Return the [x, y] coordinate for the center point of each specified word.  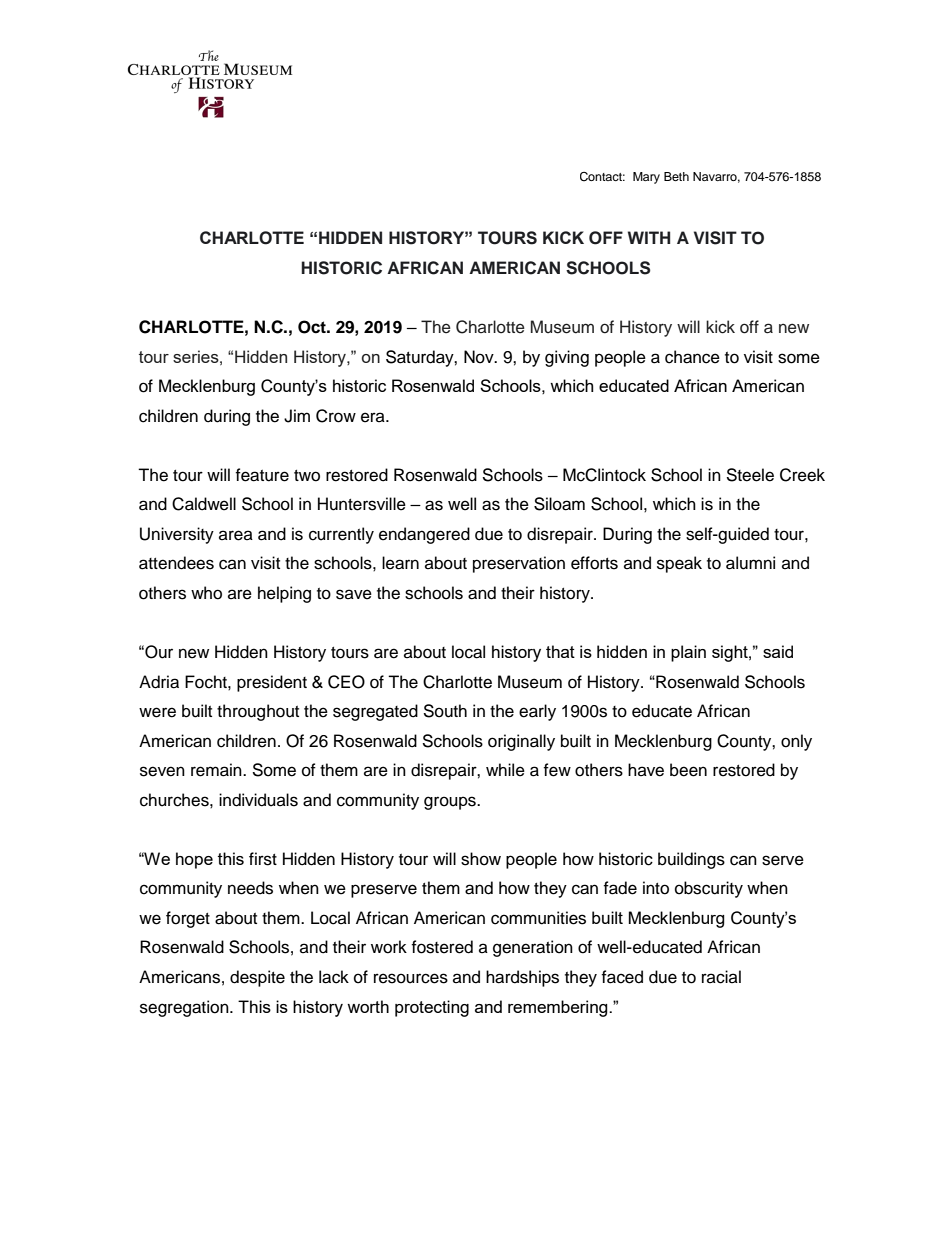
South [445, 711]
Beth [676, 176]
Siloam [559, 504]
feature [262, 475]
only [796, 742]
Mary [646, 178]
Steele [750, 475]
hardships [522, 978]
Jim [297, 416]
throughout [258, 712]
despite [257, 978]
